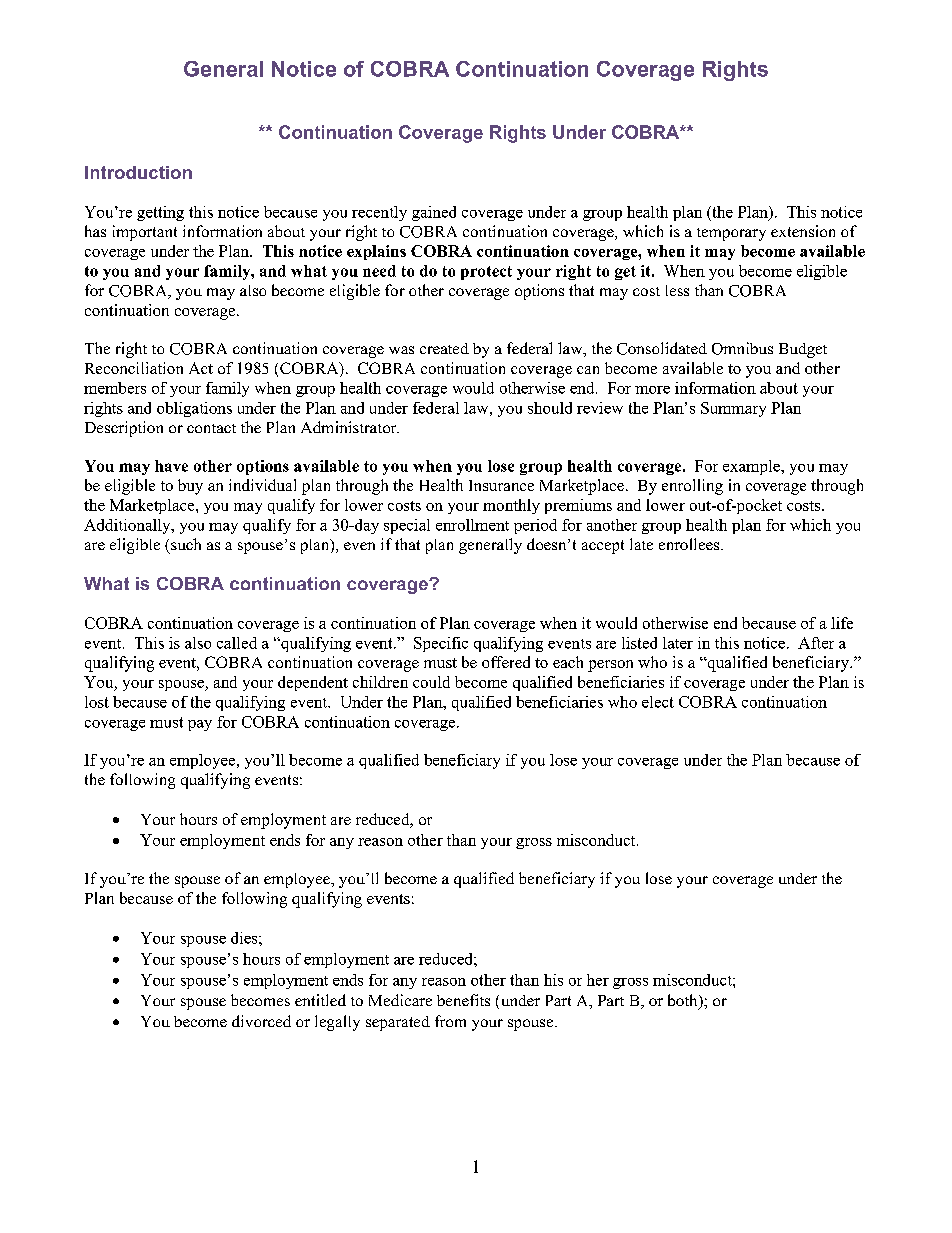  What do you see at coordinates (160, 213) in the screenshot?
I see `getting` at bounding box center [160, 213].
